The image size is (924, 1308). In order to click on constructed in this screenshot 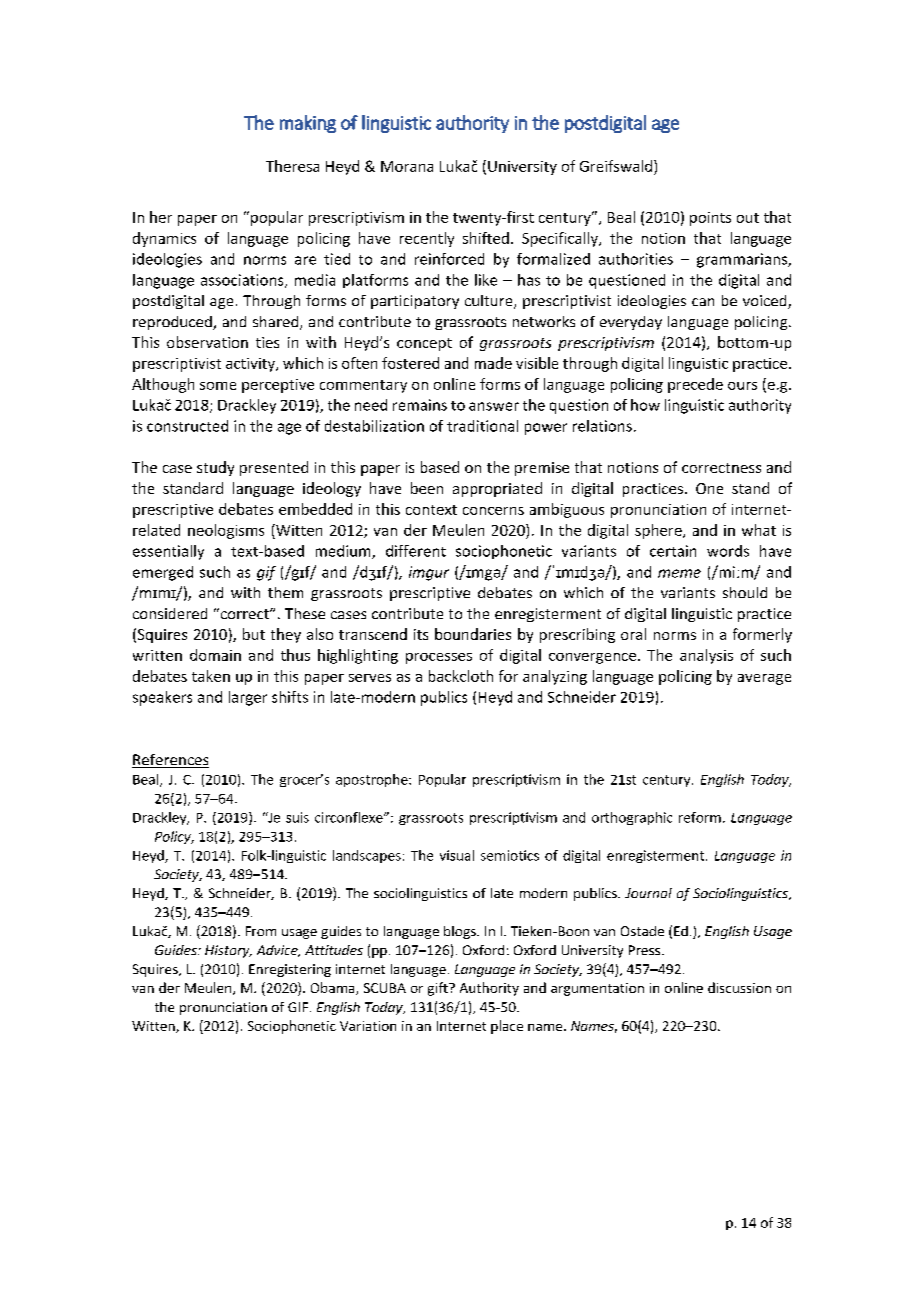, I will do `click(187, 426)`.
